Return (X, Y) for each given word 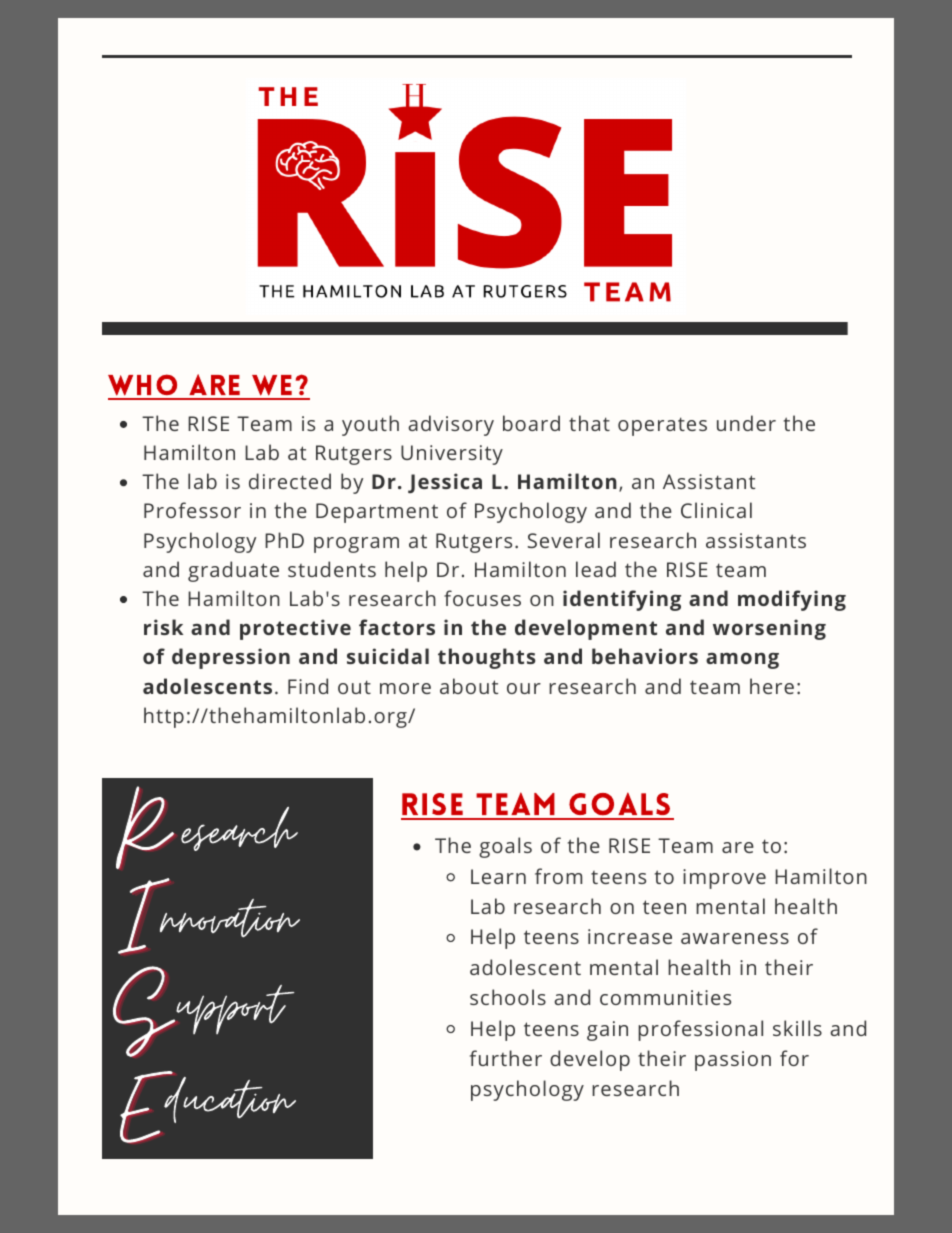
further (506, 1058)
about (469, 686)
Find (308, 686)
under (746, 423)
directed (290, 481)
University (452, 455)
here (772, 686)
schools (508, 997)
